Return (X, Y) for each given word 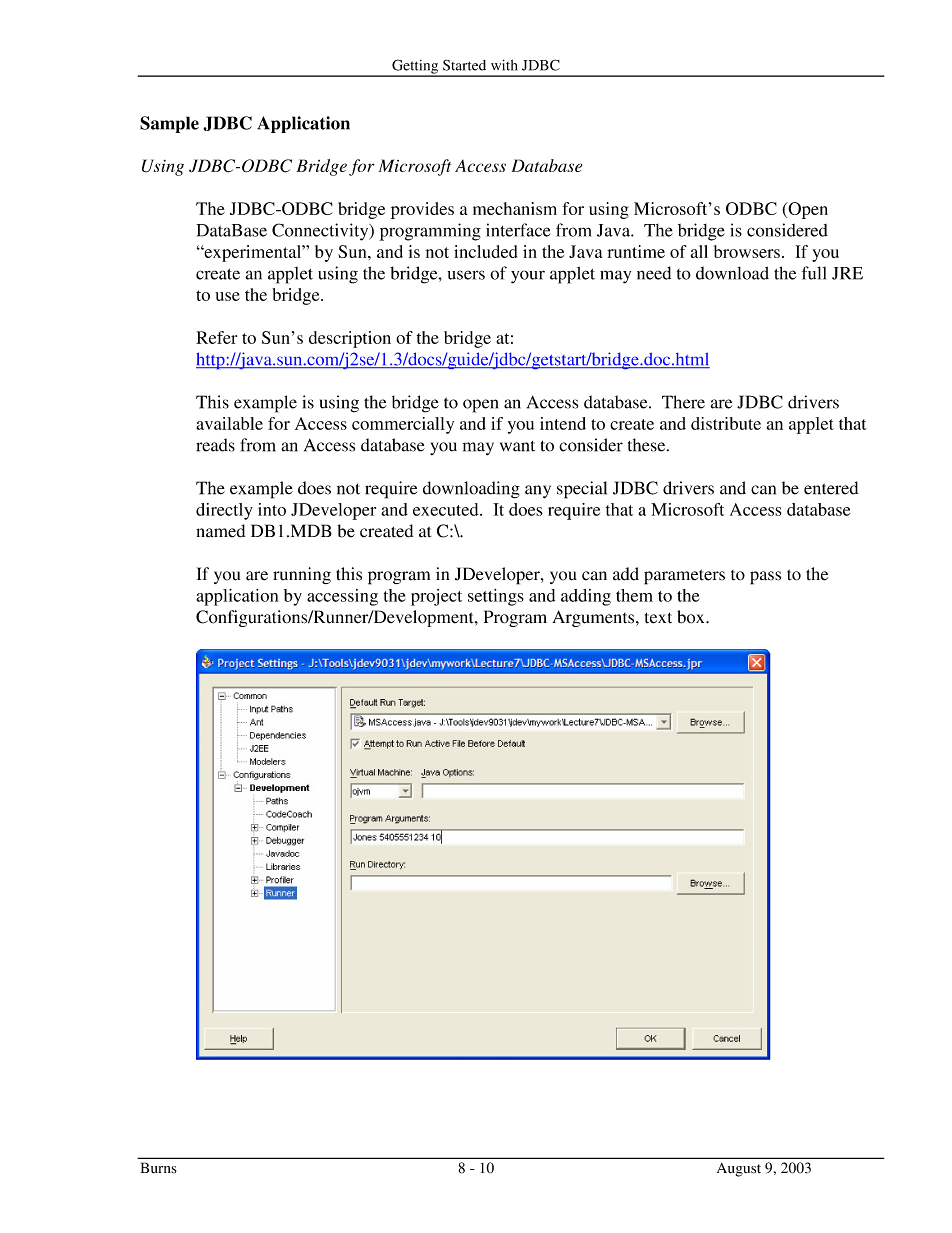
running (302, 575)
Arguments (594, 618)
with (504, 65)
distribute (726, 423)
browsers (747, 251)
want (517, 446)
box (692, 617)
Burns (159, 1168)
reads (215, 445)
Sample (169, 124)
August (739, 1170)
